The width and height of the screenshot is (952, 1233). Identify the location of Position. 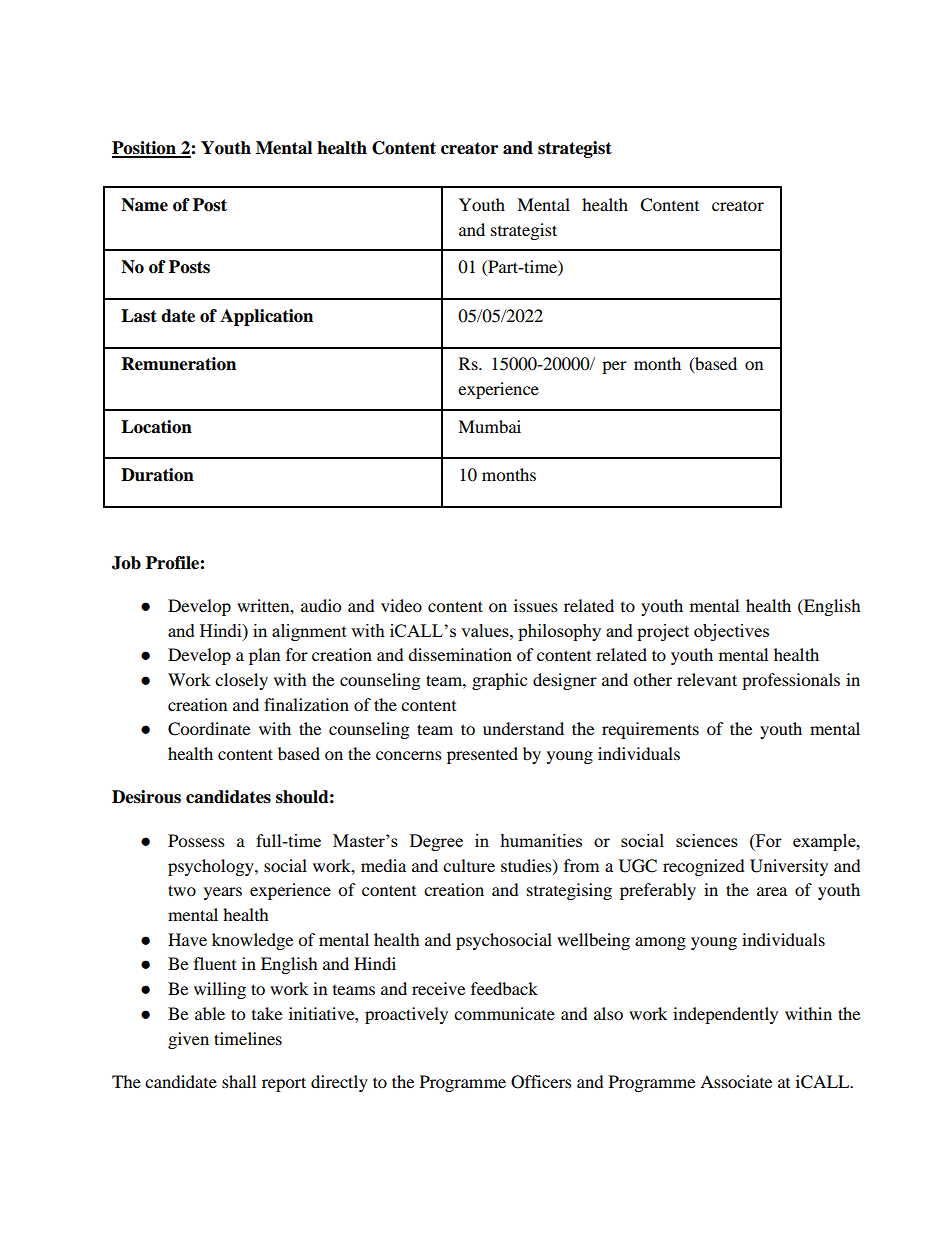
(145, 149).
